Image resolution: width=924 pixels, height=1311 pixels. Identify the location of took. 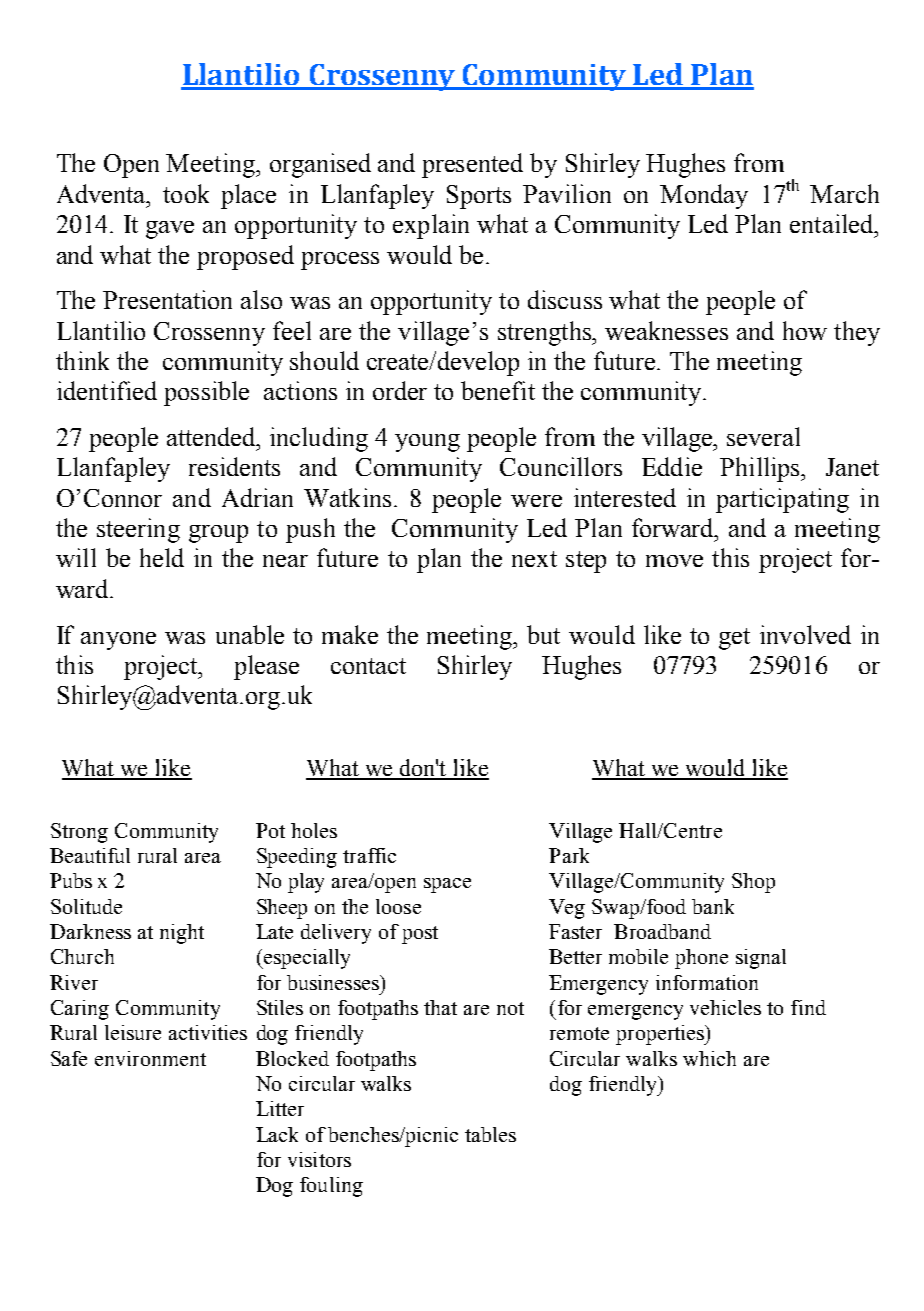
(186, 193).
